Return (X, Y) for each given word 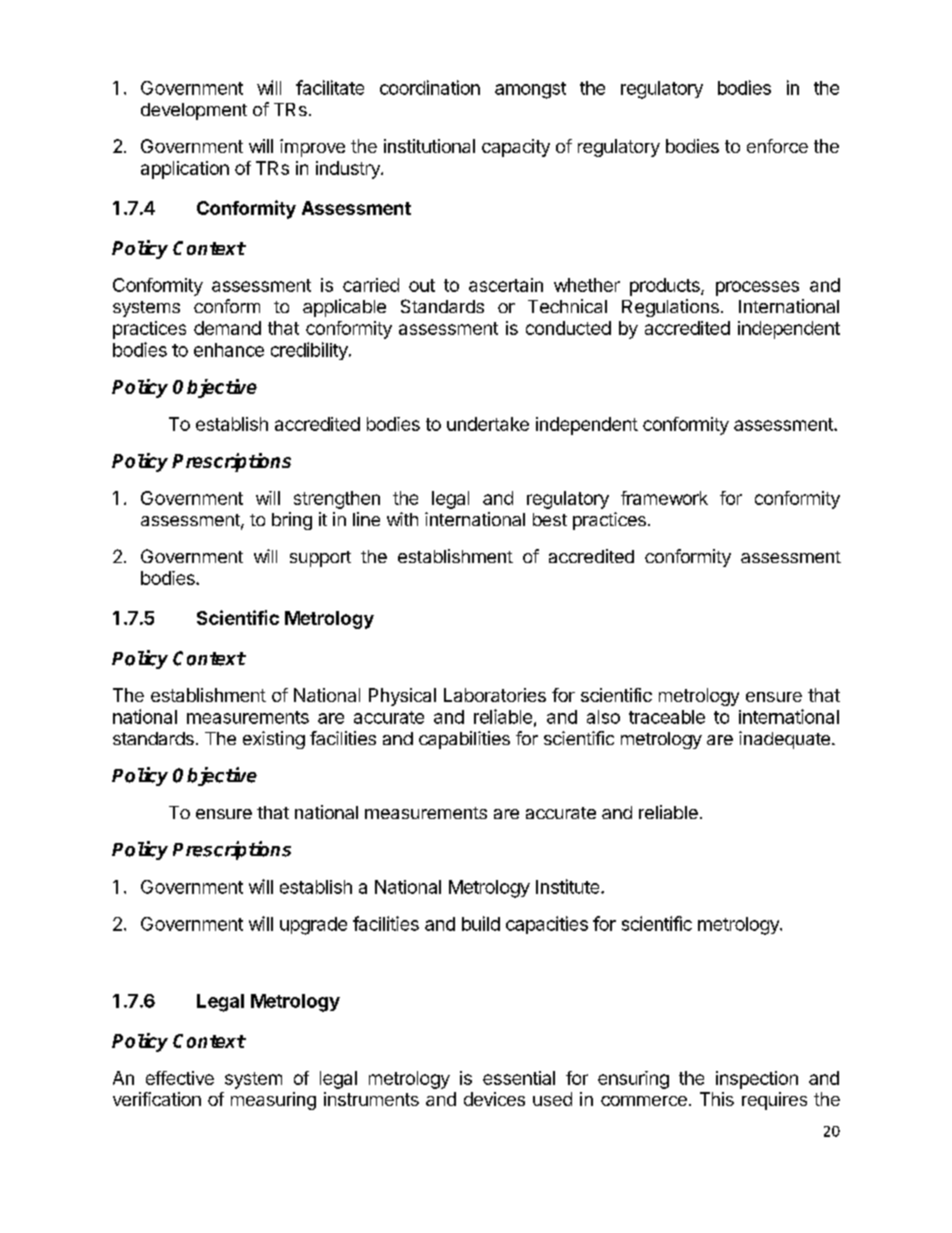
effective (180, 1078)
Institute (569, 886)
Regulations (670, 308)
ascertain (506, 285)
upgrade (313, 926)
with (402, 519)
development (194, 111)
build (481, 923)
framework (664, 498)
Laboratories (495, 695)
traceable (667, 717)
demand (227, 328)
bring (292, 521)
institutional (429, 146)
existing (274, 740)
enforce (777, 146)
